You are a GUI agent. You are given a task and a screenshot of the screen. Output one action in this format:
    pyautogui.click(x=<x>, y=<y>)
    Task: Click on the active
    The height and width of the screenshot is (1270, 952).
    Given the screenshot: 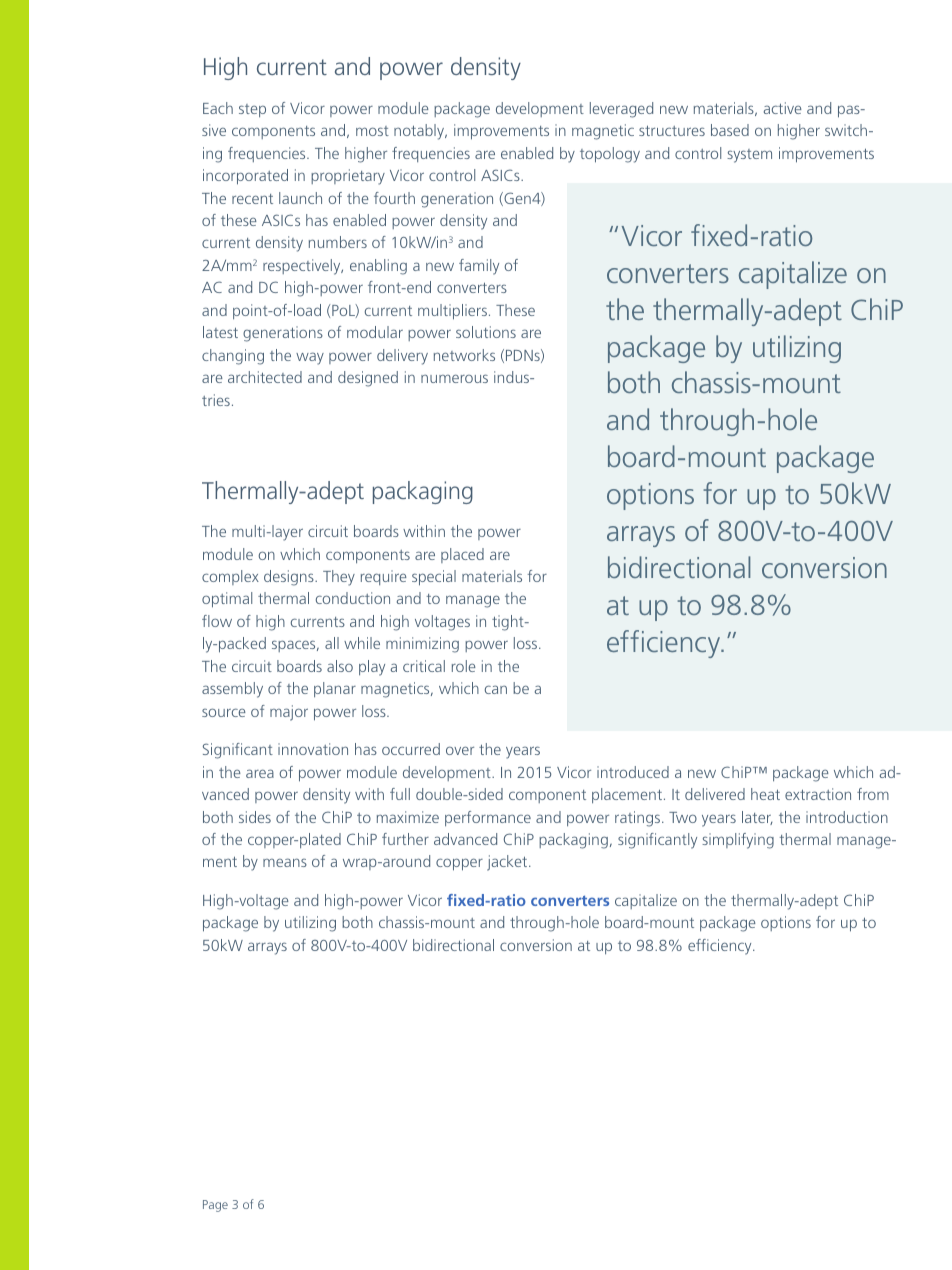 What is the action you would take?
    pyautogui.click(x=783, y=108)
